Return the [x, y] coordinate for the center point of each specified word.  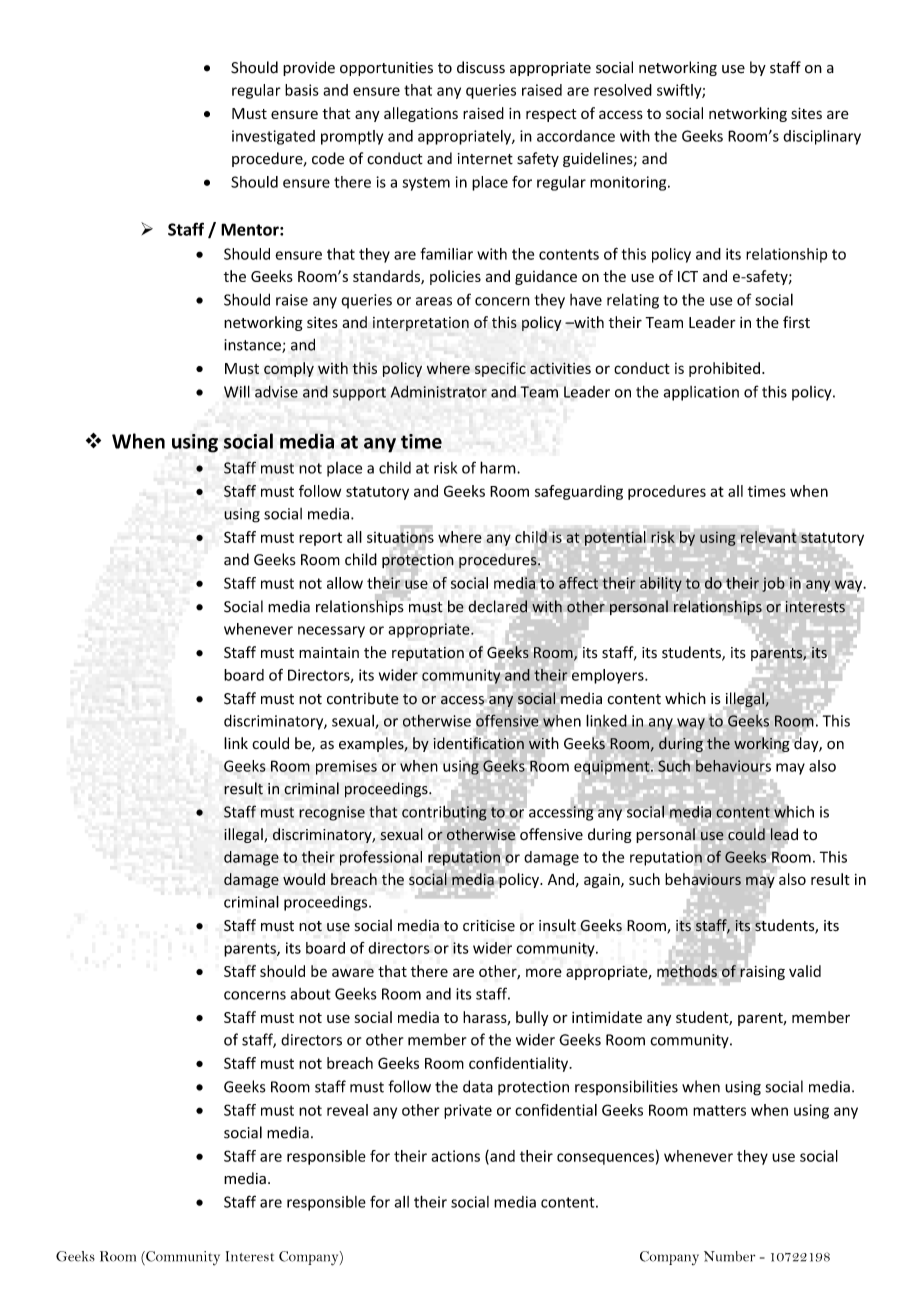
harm [499, 467]
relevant [769, 537]
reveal [347, 1110]
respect [551, 115]
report [320, 539]
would [304, 879]
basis [302, 90]
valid [805, 971]
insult [557, 925]
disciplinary [822, 137]
